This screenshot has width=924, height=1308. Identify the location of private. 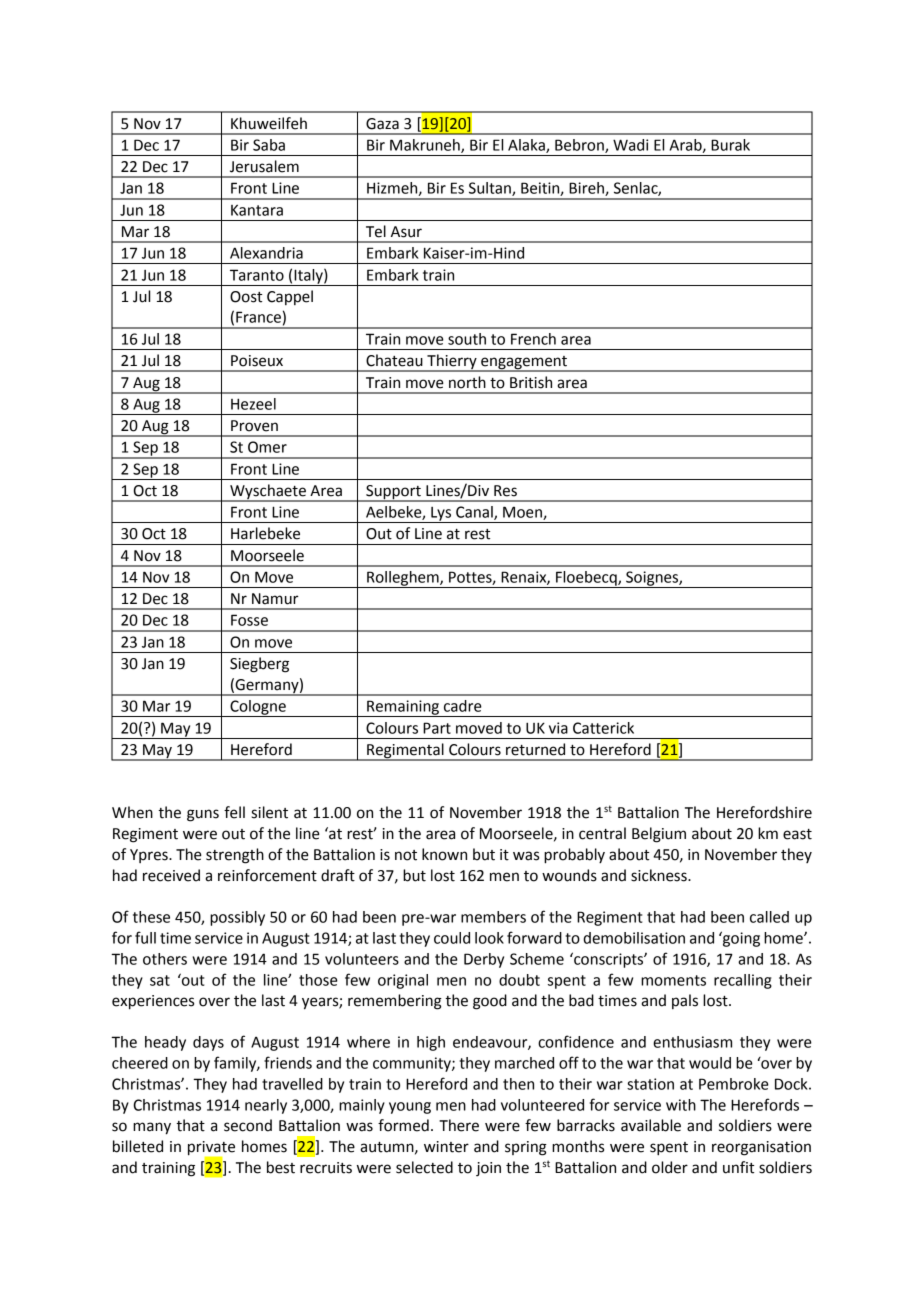
(211, 1149).
